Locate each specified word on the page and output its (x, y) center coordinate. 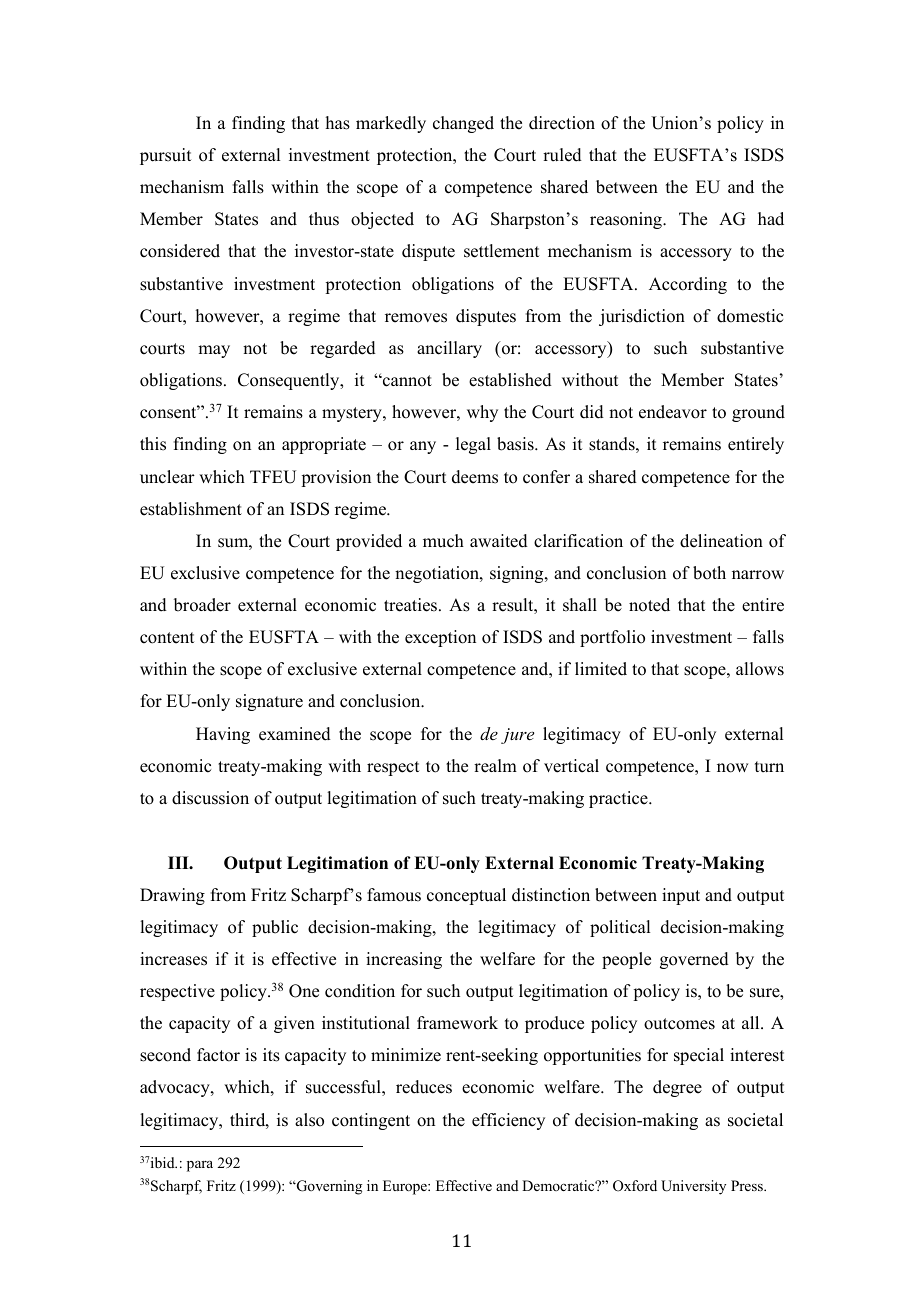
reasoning (627, 220)
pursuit (165, 156)
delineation (721, 541)
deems (475, 477)
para (200, 1166)
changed (463, 124)
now (732, 768)
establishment (191, 509)
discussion (210, 798)
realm (495, 766)
